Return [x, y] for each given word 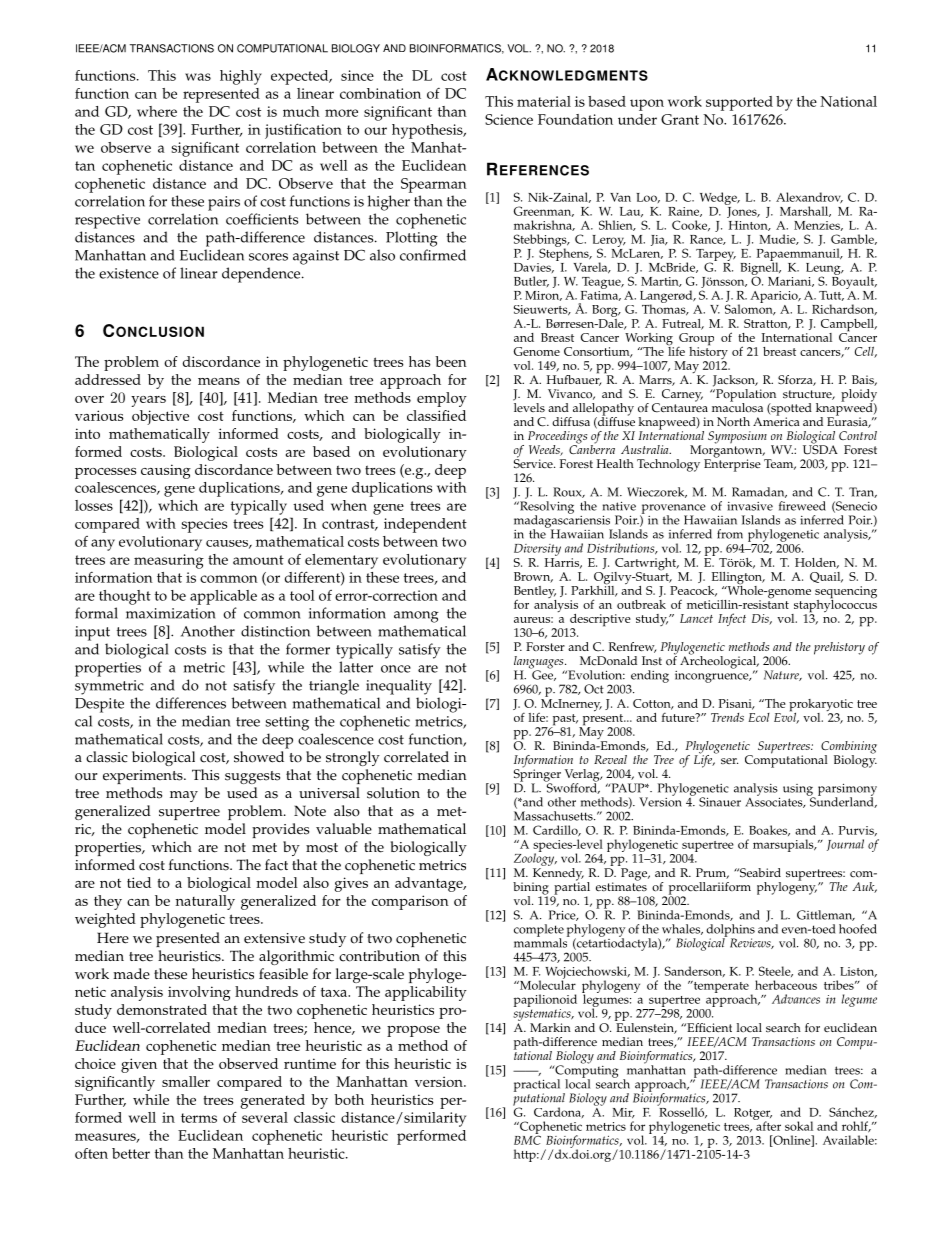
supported [739, 103]
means [219, 381]
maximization [171, 613]
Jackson [735, 381]
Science [509, 119]
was [198, 77]
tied [139, 882]
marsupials [784, 845]
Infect [732, 619]
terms [199, 1118]
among [416, 617]
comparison [410, 902]
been [451, 361]
